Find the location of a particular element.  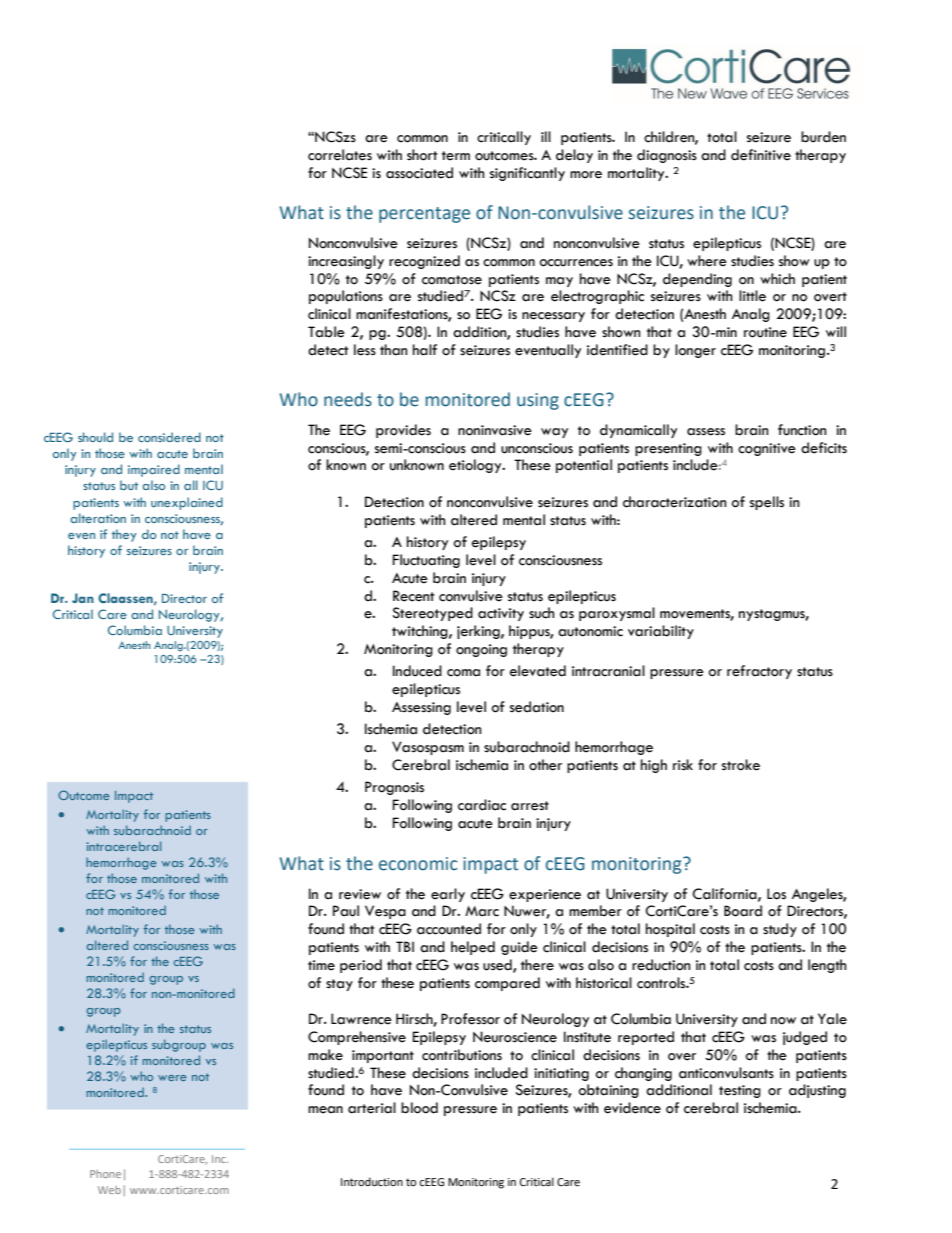

term is located at coordinates (456, 156).
